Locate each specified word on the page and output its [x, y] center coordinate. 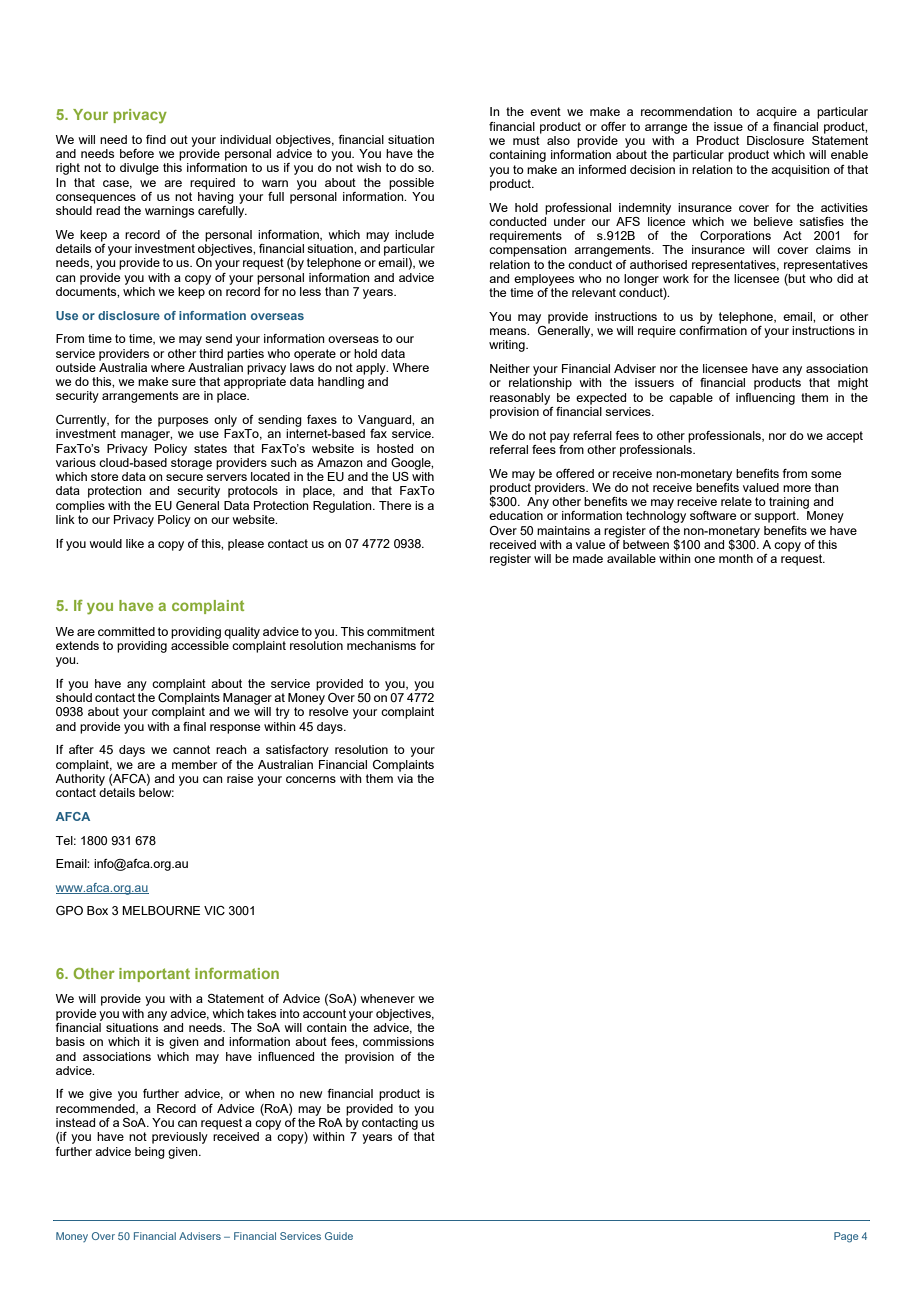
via [405, 778]
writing [508, 346]
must [526, 140]
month [736, 558]
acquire [776, 113]
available [631, 558]
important [154, 975]
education [516, 515]
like [135, 543]
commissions [398, 1041]
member [194, 764]
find [156, 139]
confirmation [713, 330]
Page [846, 1237]
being [150, 1153]
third [211, 353]
